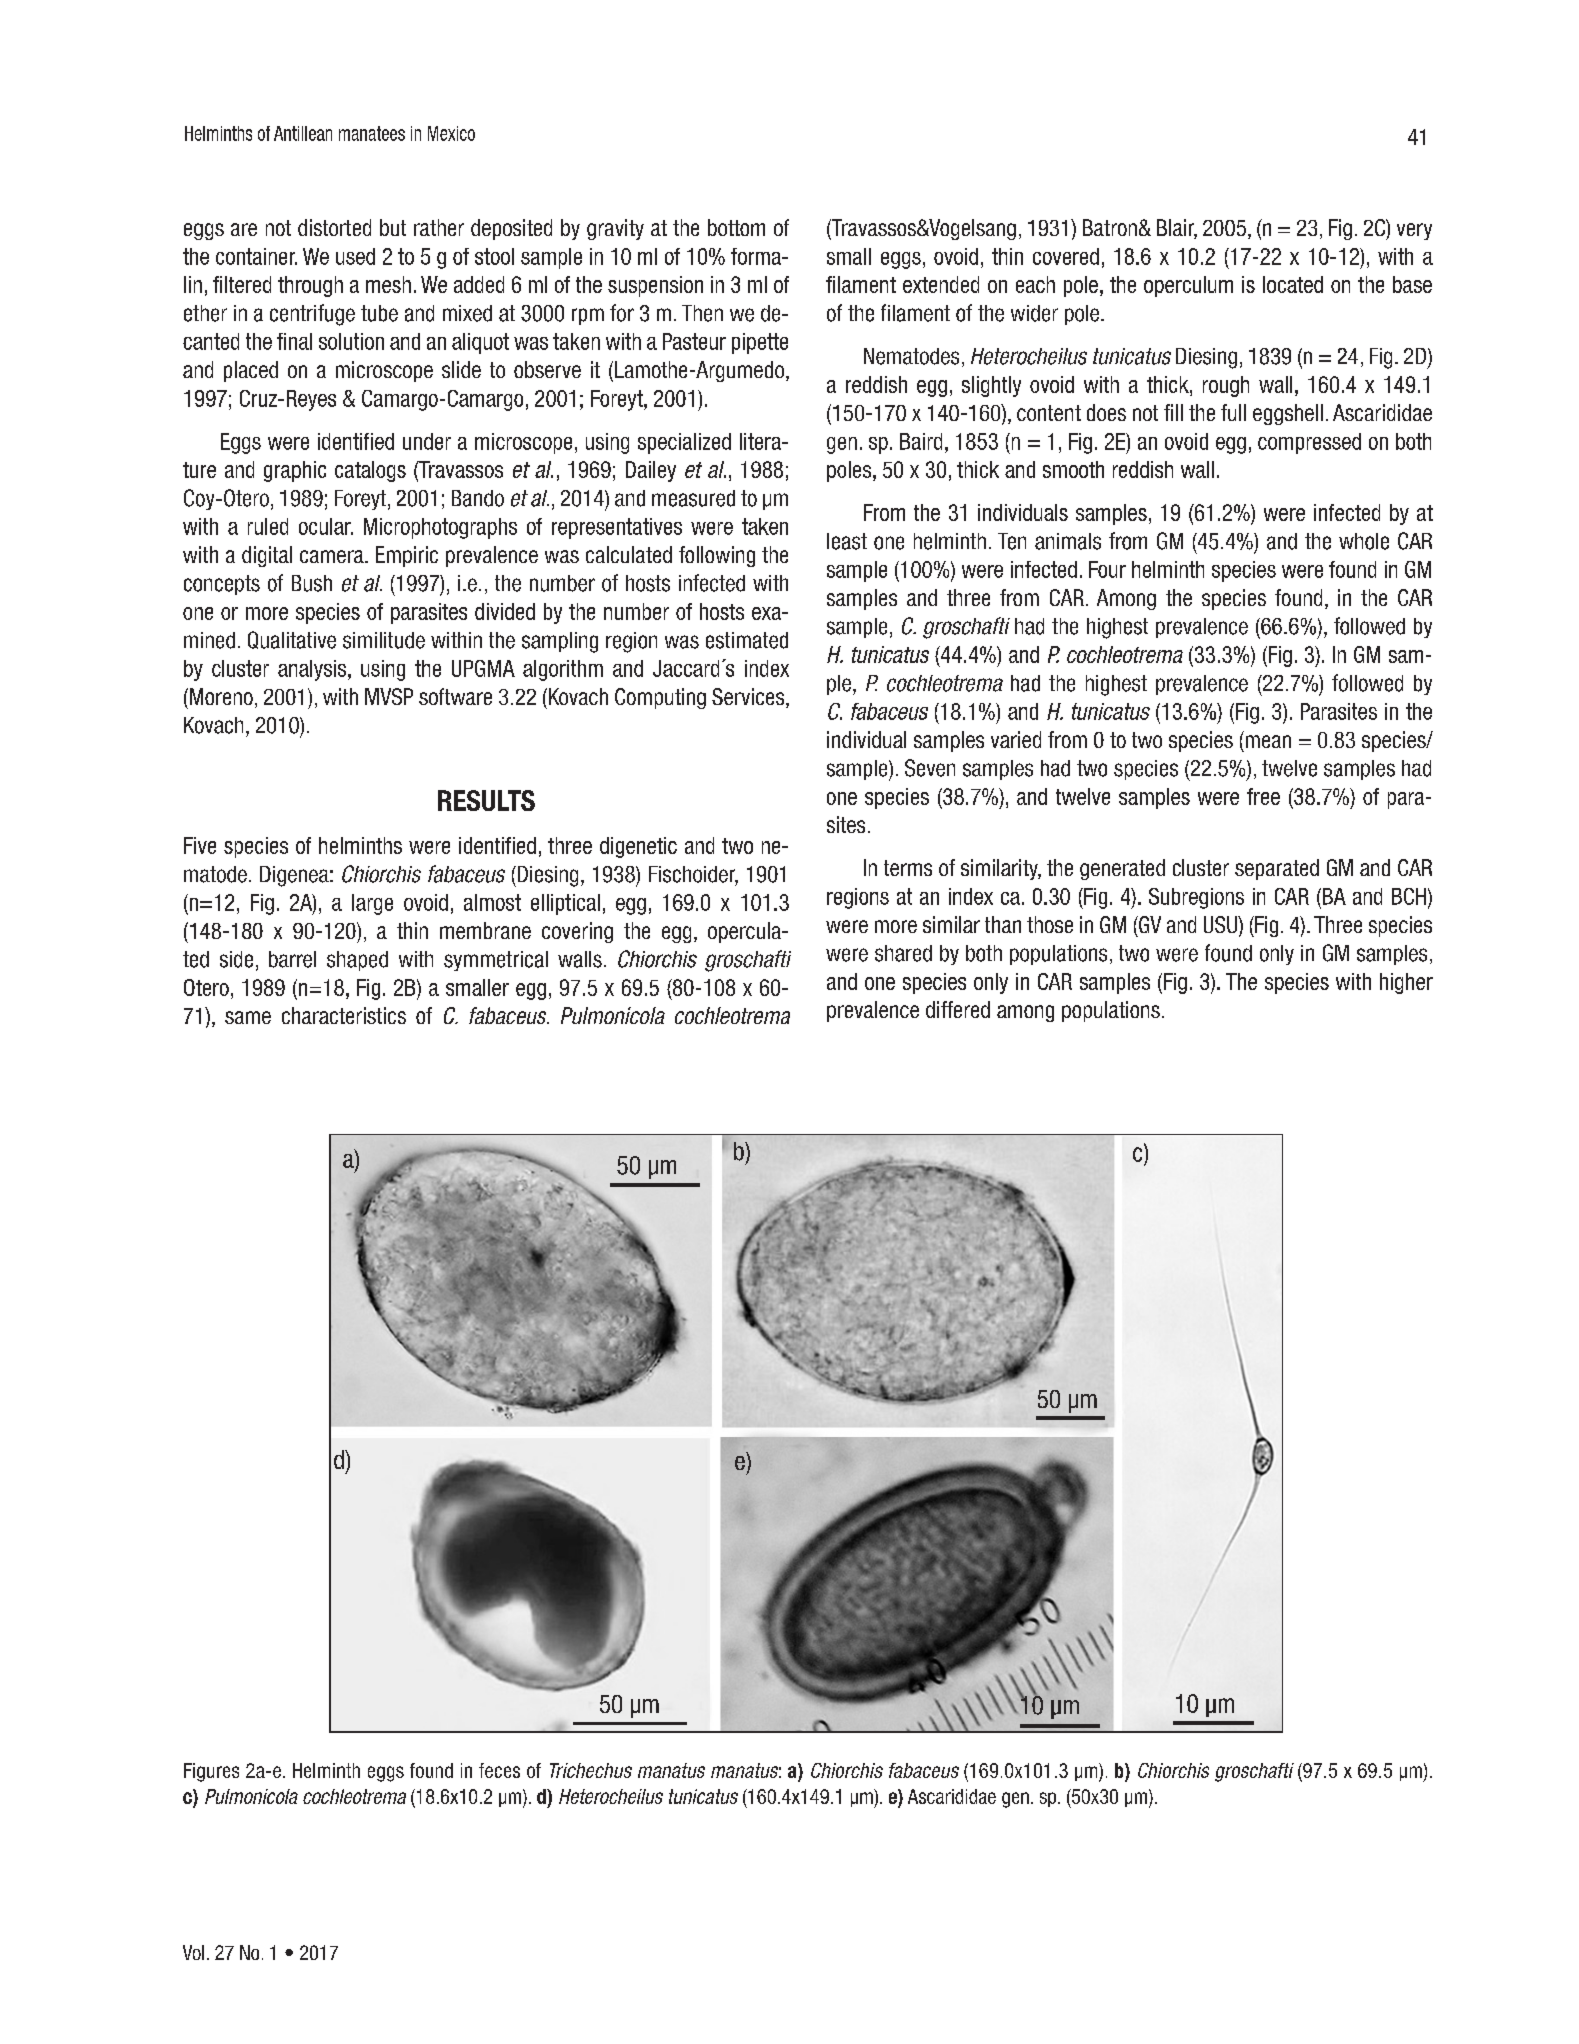 Image resolution: width=1579 pixels, height=2044 pixels. Describe the element at coordinates (1177, 229) in the screenshot. I see `Blair` at that location.
